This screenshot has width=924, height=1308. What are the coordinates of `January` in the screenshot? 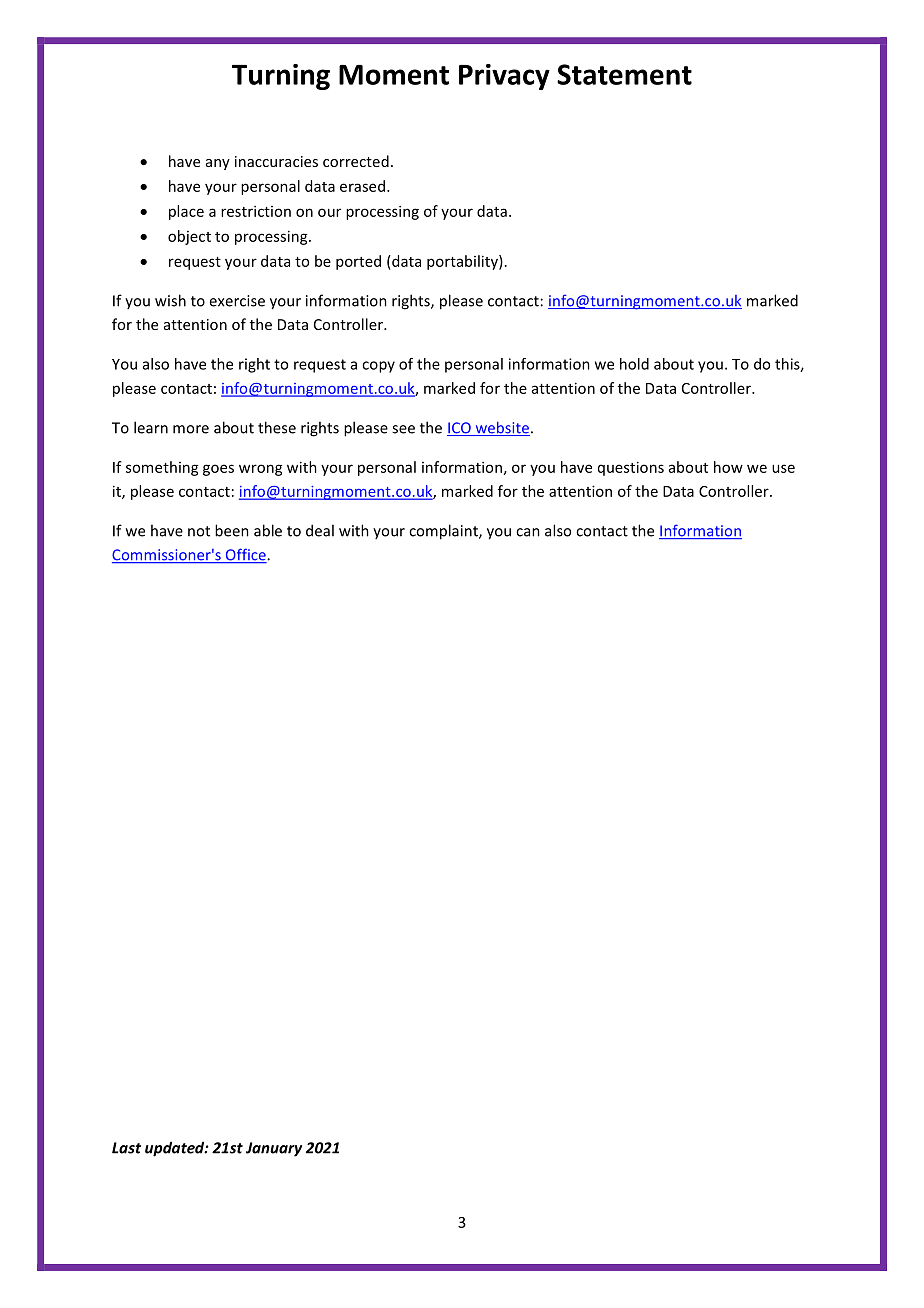 It's located at (274, 1149).
